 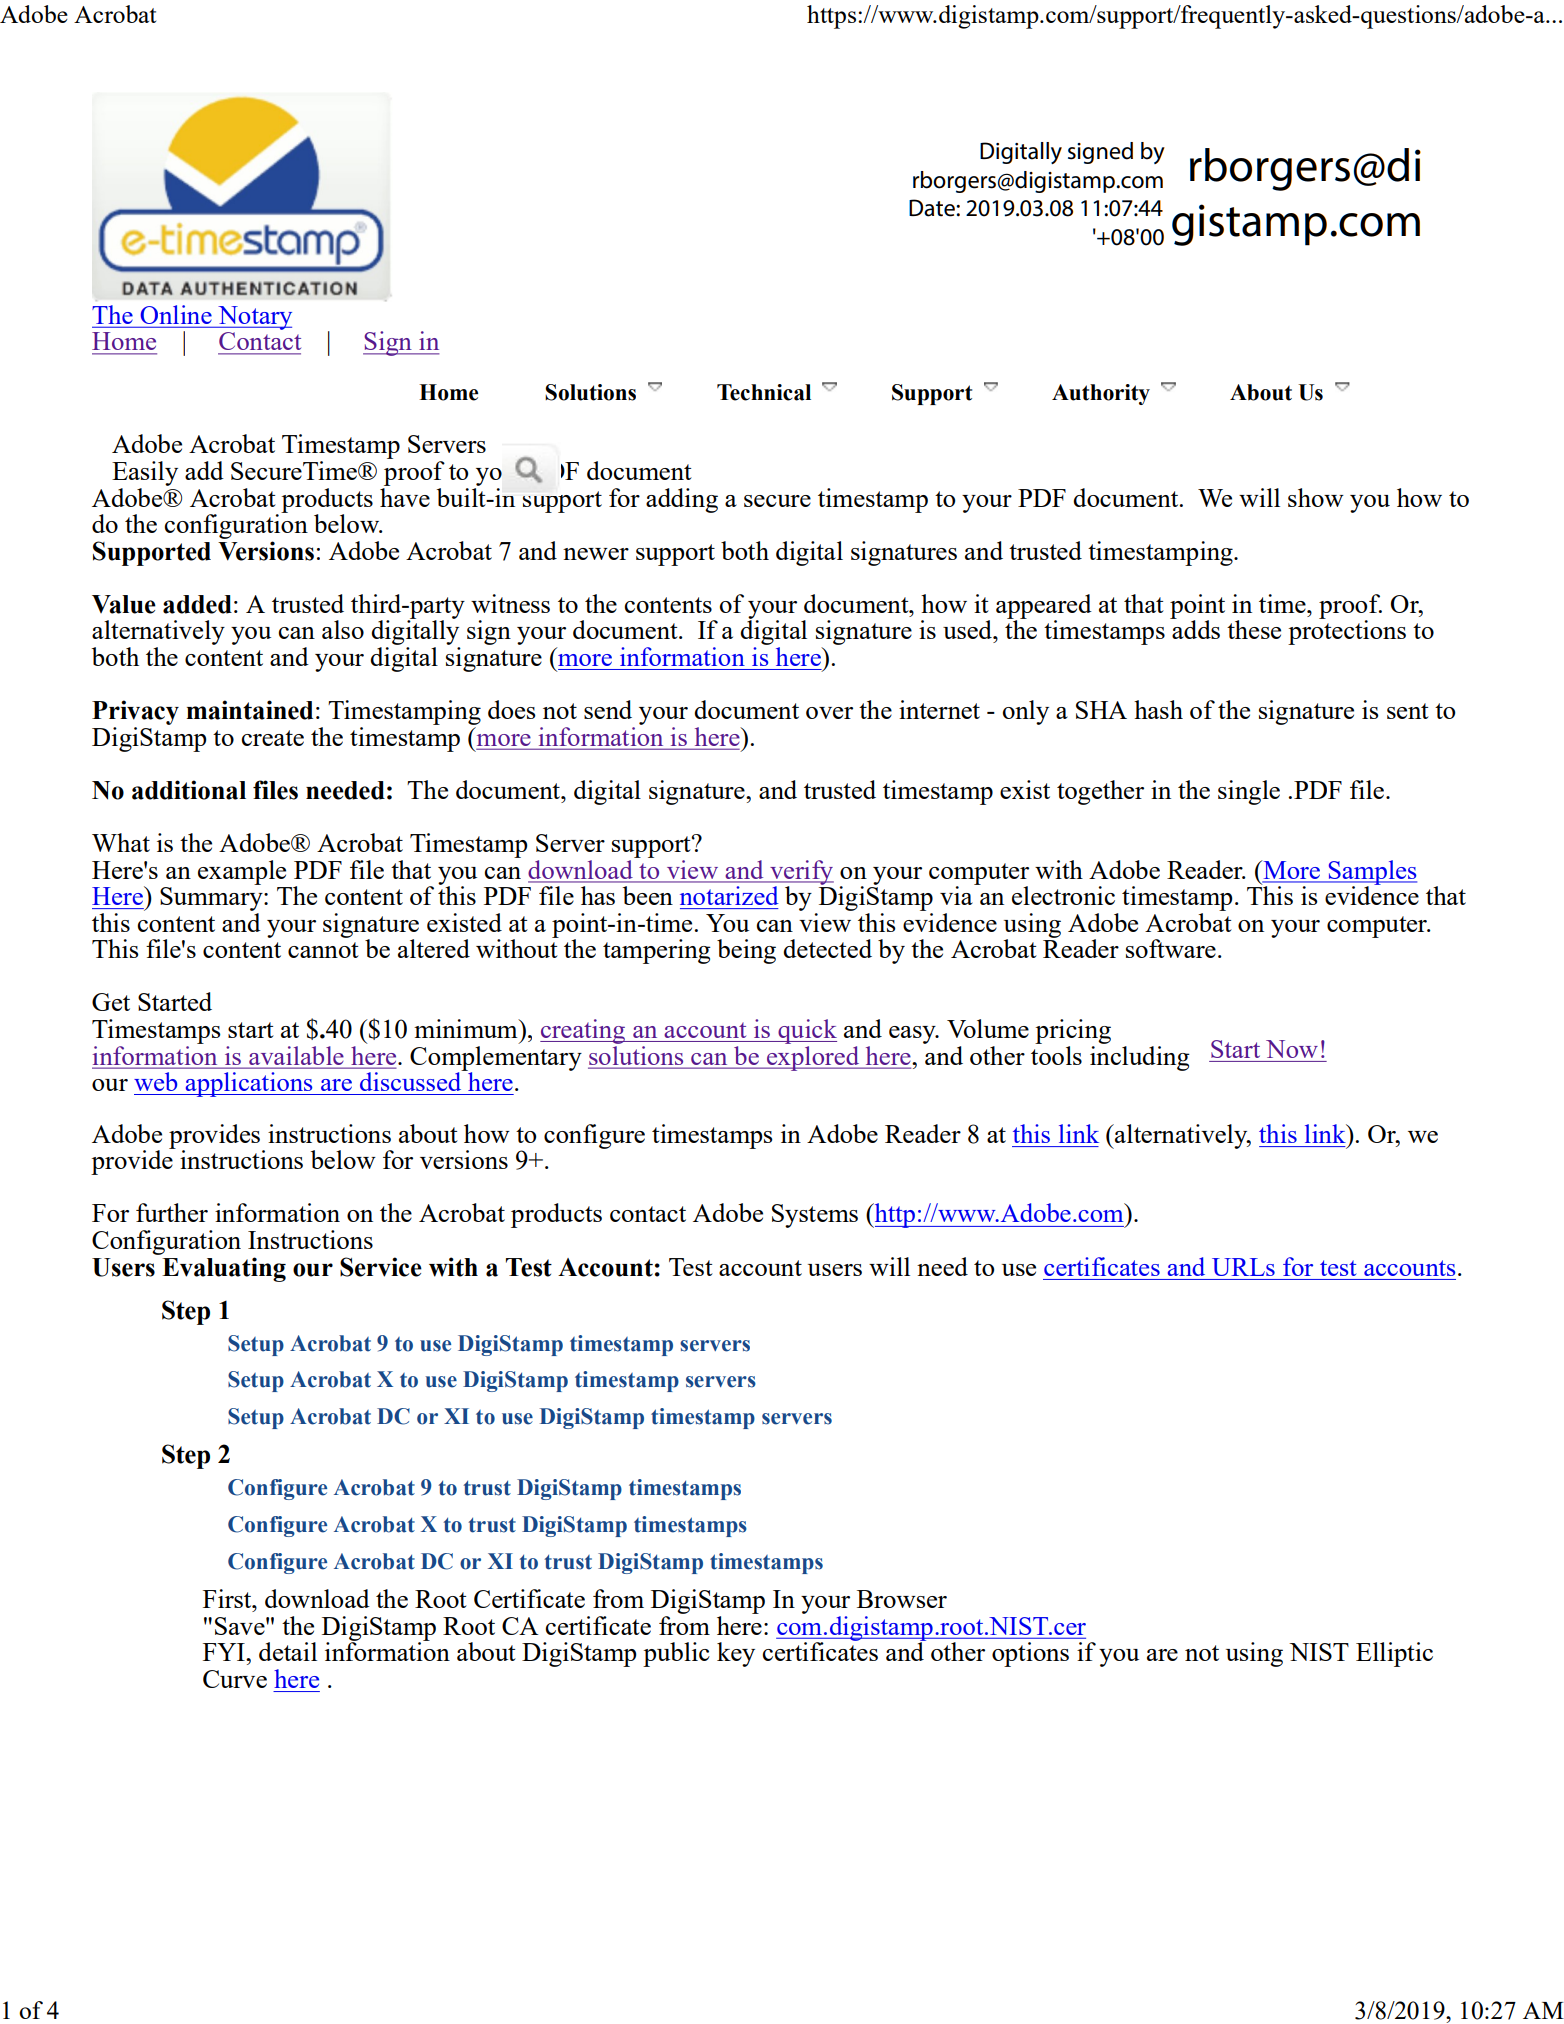 What do you see at coordinates (242, 872) in the document?
I see `example` at bounding box center [242, 872].
